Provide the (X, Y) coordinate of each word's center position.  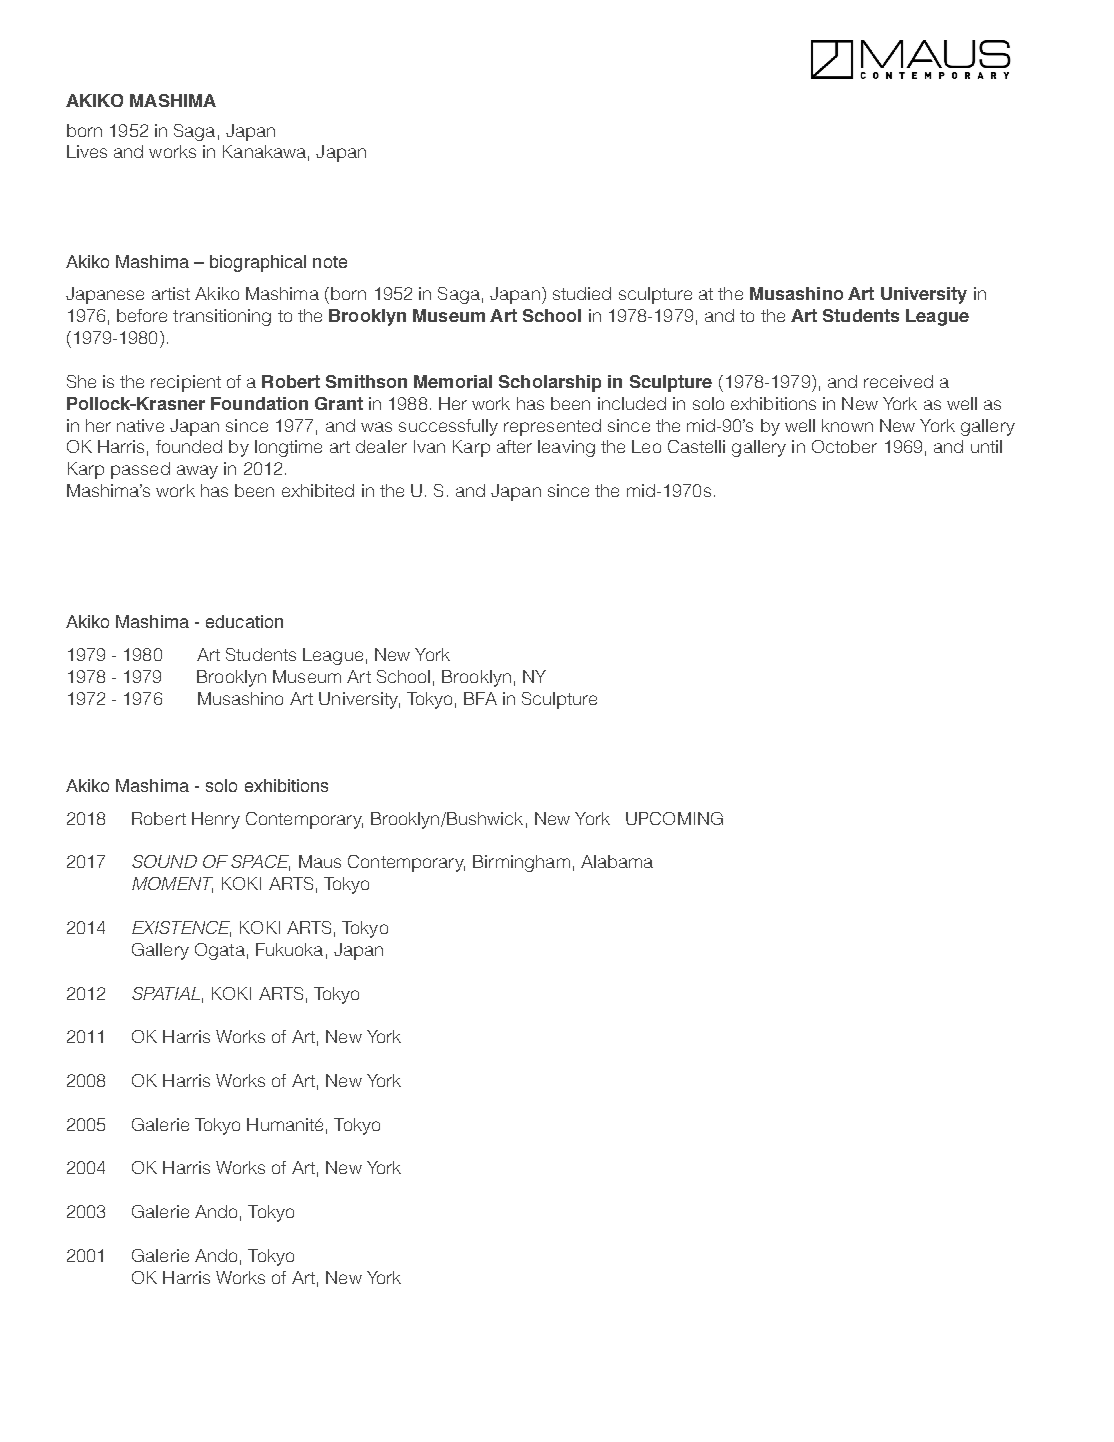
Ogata (220, 951)
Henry (216, 820)
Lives (87, 151)
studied (582, 293)
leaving (566, 448)
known (847, 425)
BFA (480, 698)
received (898, 381)
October (844, 446)
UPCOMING (674, 818)
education (244, 621)
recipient (186, 383)
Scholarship (550, 383)
